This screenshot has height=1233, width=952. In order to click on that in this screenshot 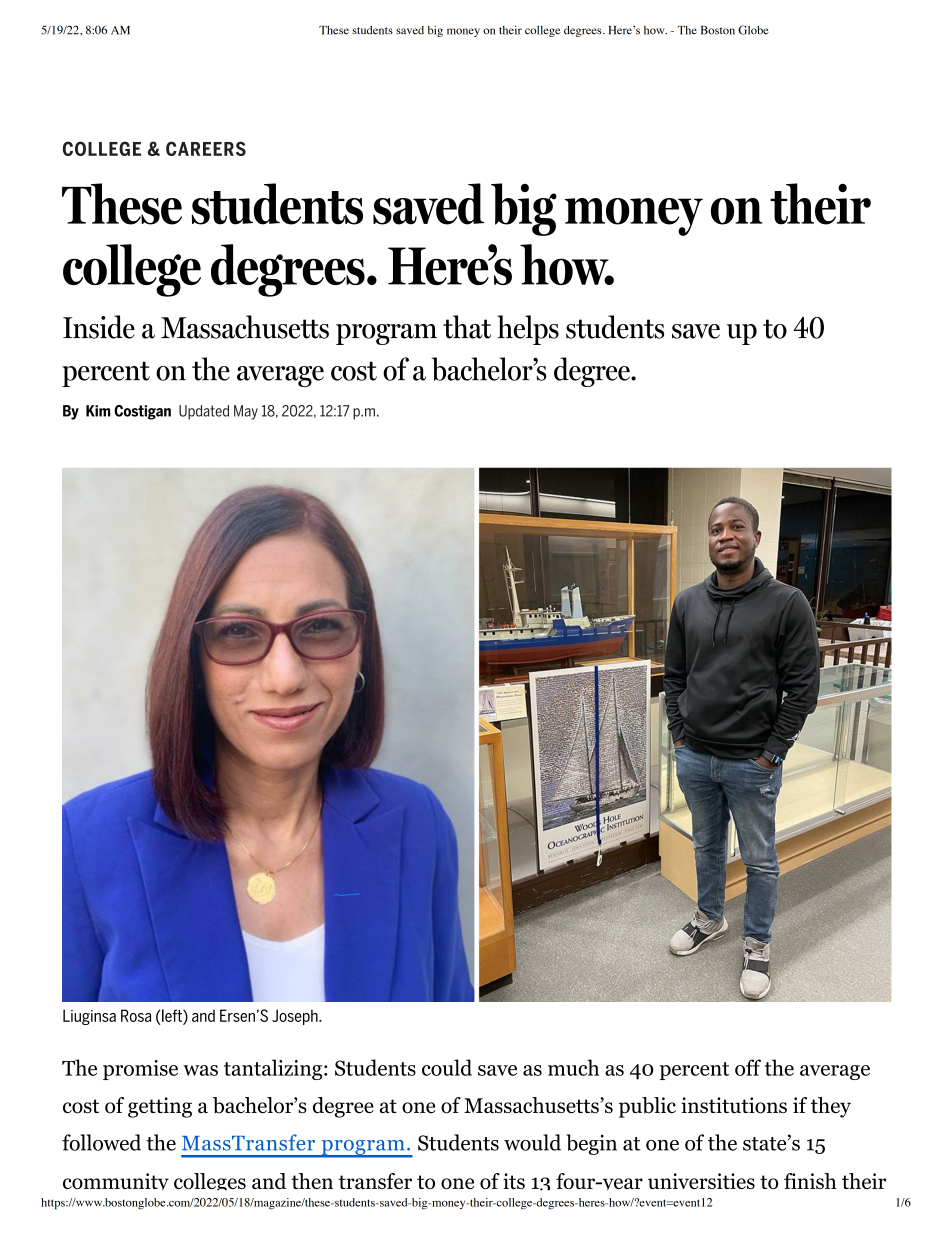, I will do `click(467, 327)`.
